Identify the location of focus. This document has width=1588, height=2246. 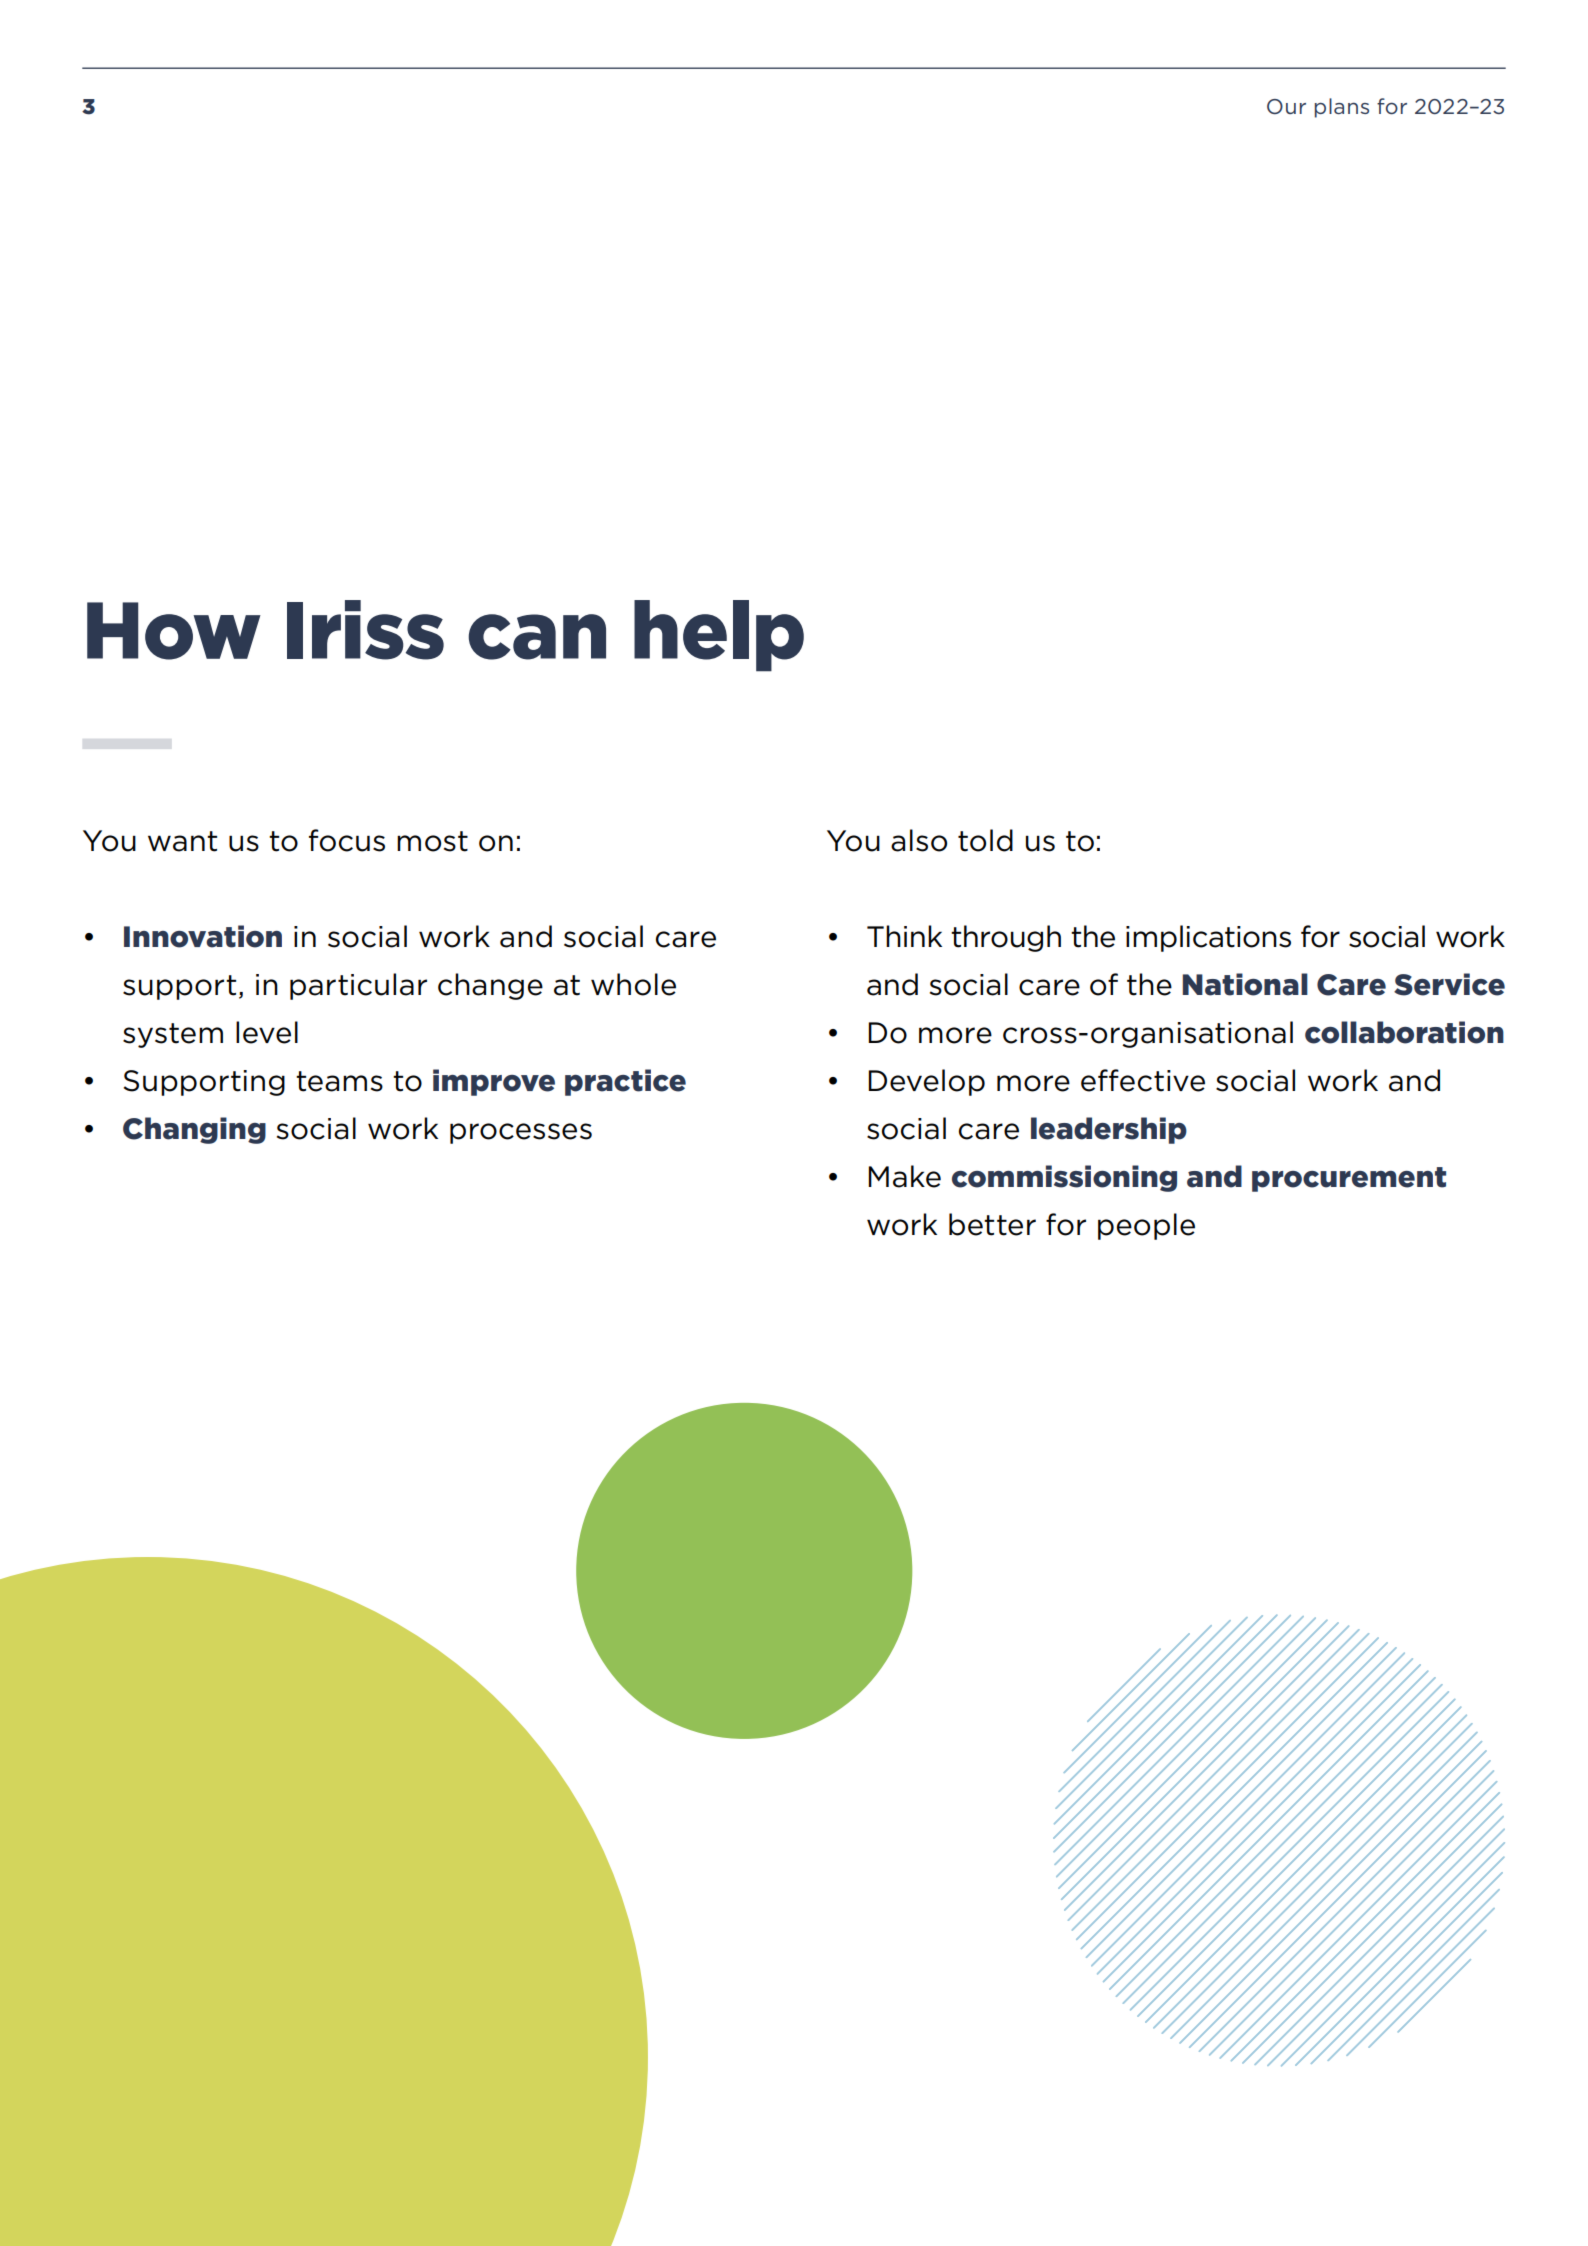
(347, 840).
